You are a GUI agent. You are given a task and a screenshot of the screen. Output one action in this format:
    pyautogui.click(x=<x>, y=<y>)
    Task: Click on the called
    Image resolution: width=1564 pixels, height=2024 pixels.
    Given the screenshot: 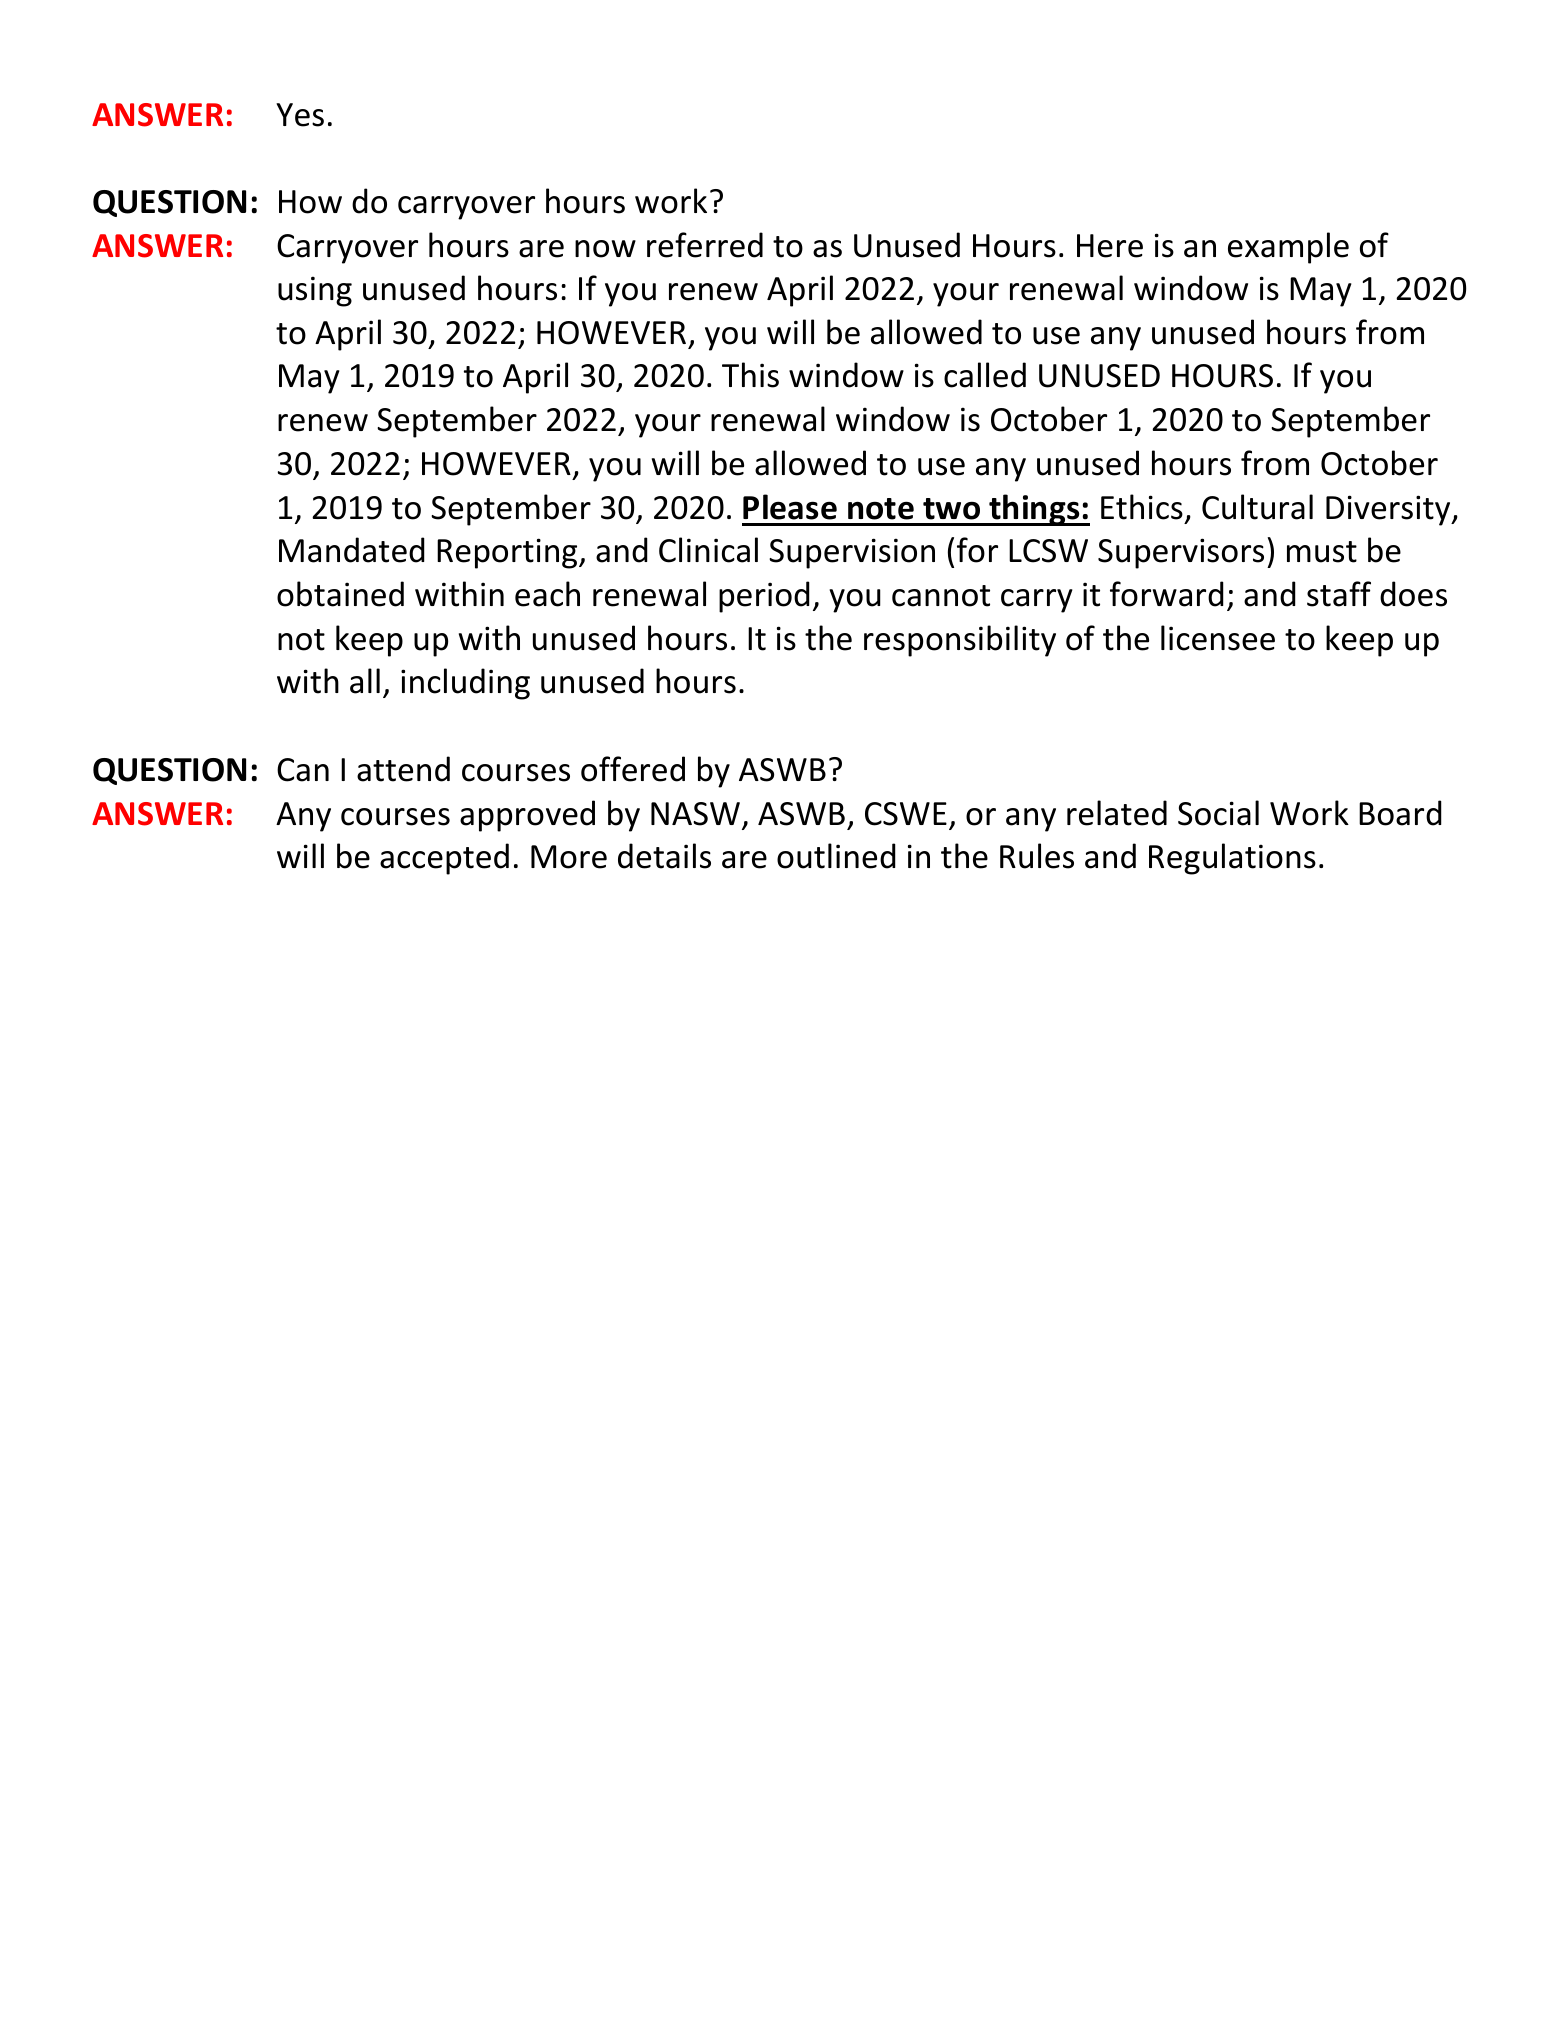 What is the action you would take?
    pyautogui.click(x=985, y=375)
